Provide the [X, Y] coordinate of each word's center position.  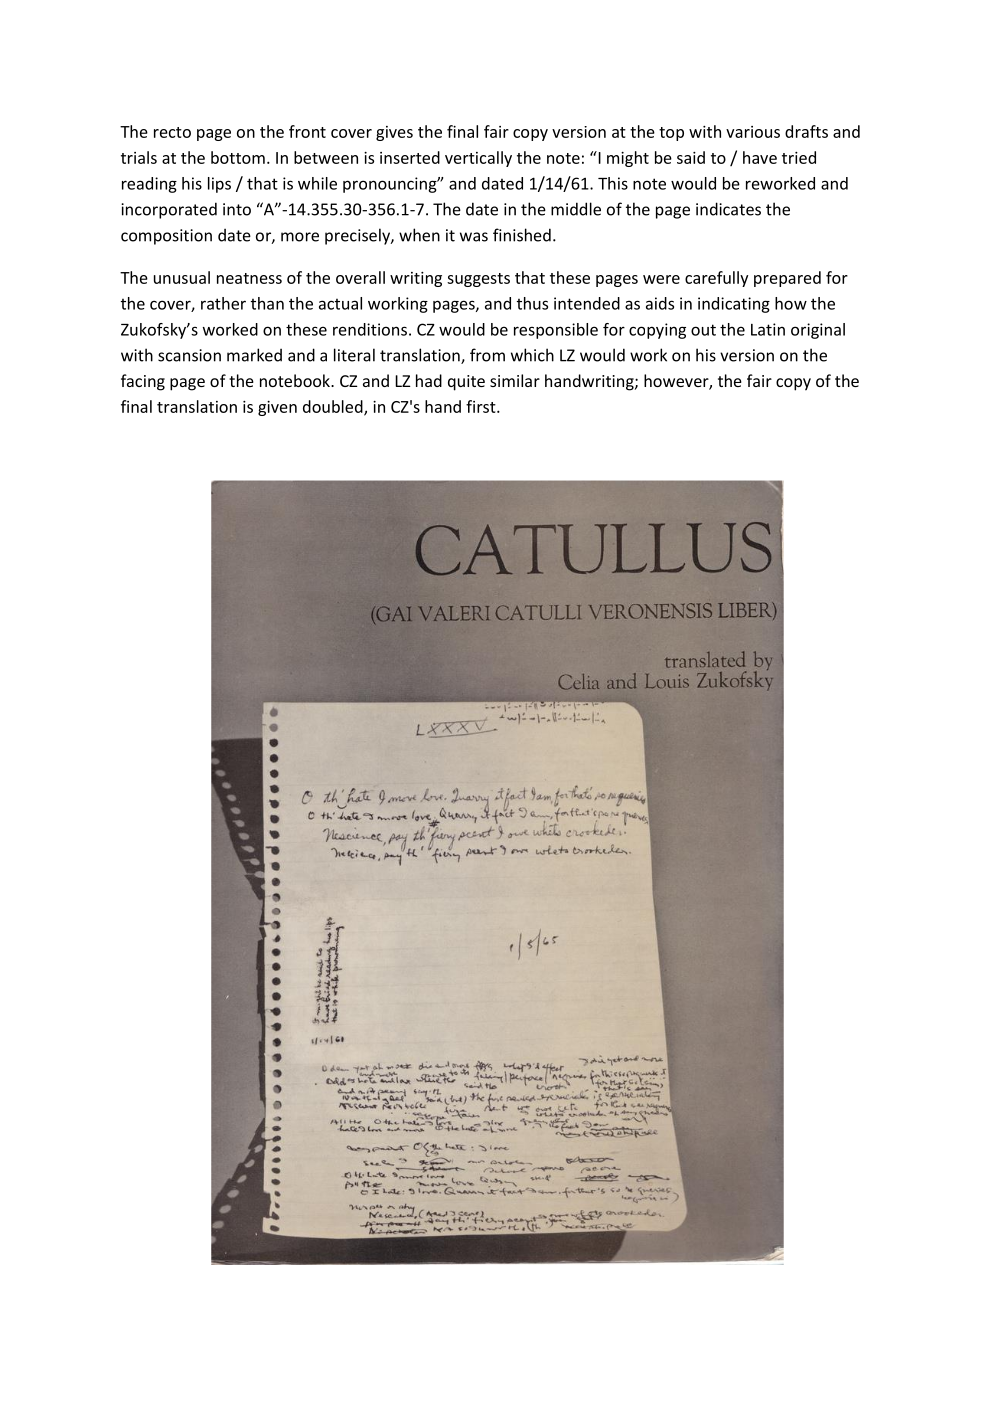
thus [532, 303]
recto [172, 132]
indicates [728, 209]
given [277, 408]
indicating [734, 305]
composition [166, 237]
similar [515, 380]
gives [394, 133]
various [753, 132]
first [482, 406]
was [474, 237]
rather [223, 303]
